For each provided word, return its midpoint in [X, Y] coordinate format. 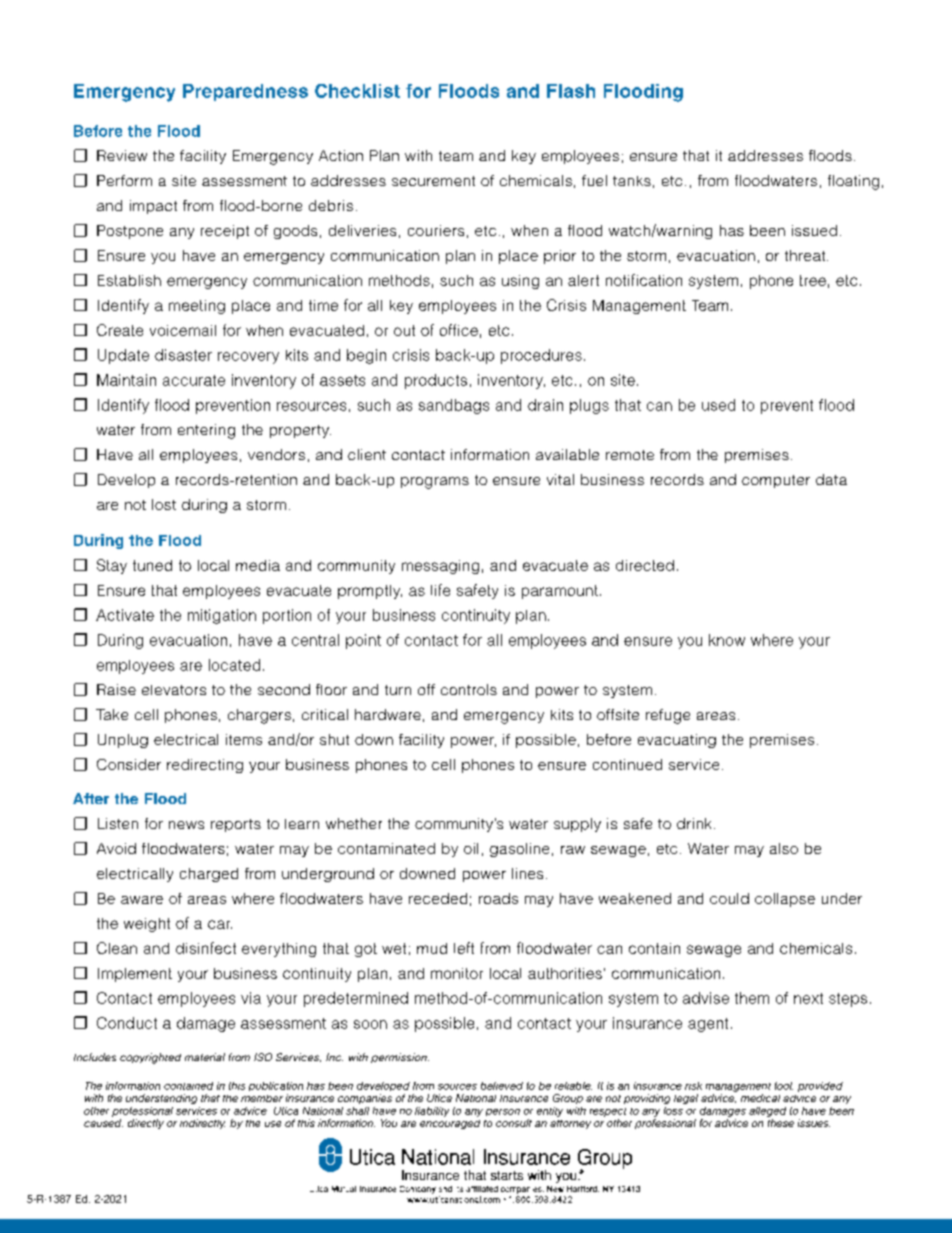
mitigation [222, 616]
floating [853, 182]
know [727, 640]
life [440, 590]
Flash [571, 91]
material [205, 1057]
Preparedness [245, 92]
